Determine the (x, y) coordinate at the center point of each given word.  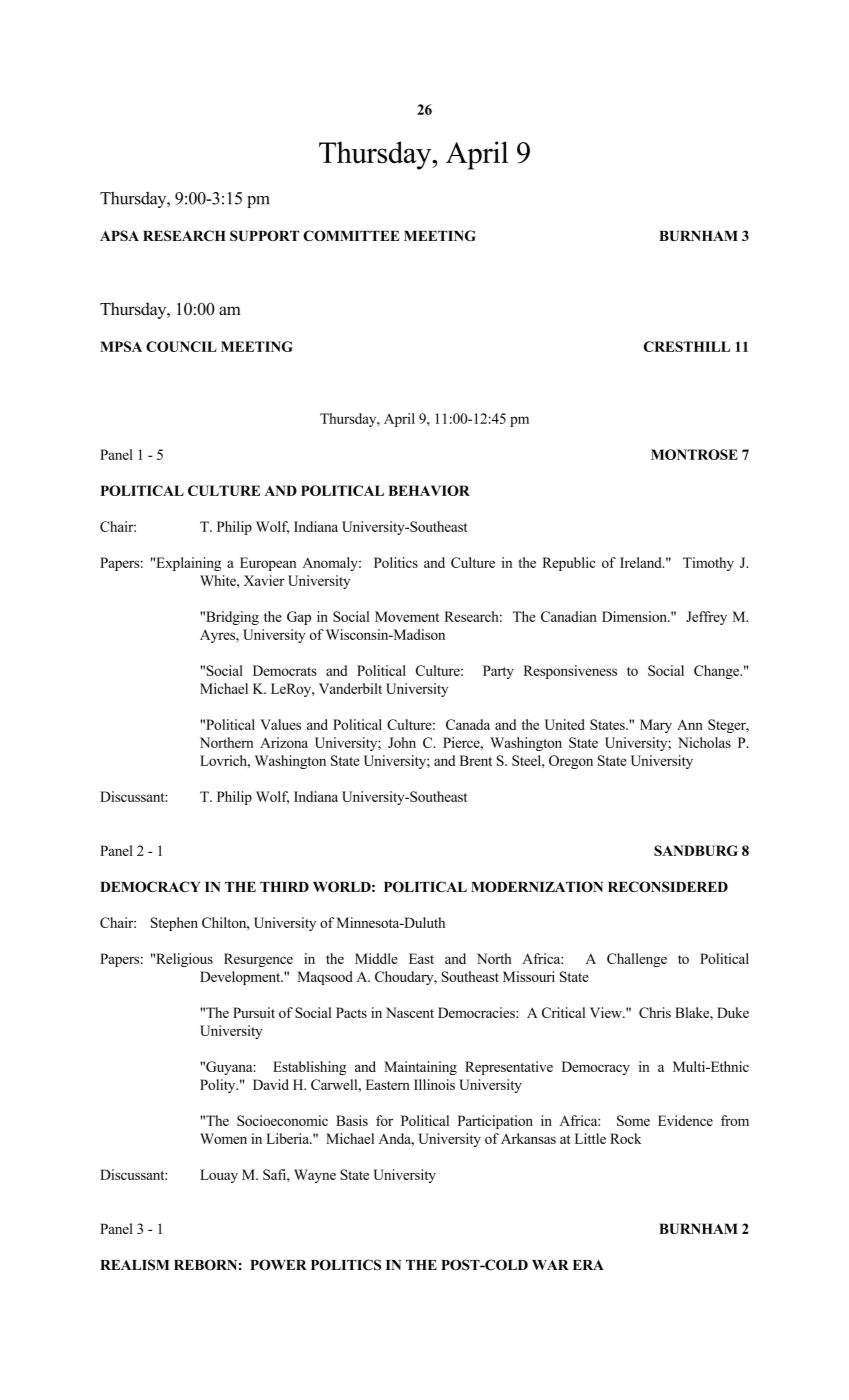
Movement (407, 616)
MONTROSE (694, 454)
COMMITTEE (351, 235)
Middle (376, 958)
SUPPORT (264, 235)
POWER (278, 1265)
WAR (550, 1265)
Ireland (642, 562)
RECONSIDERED (668, 886)
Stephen (174, 924)
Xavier (264, 580)
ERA (588, 1265)
